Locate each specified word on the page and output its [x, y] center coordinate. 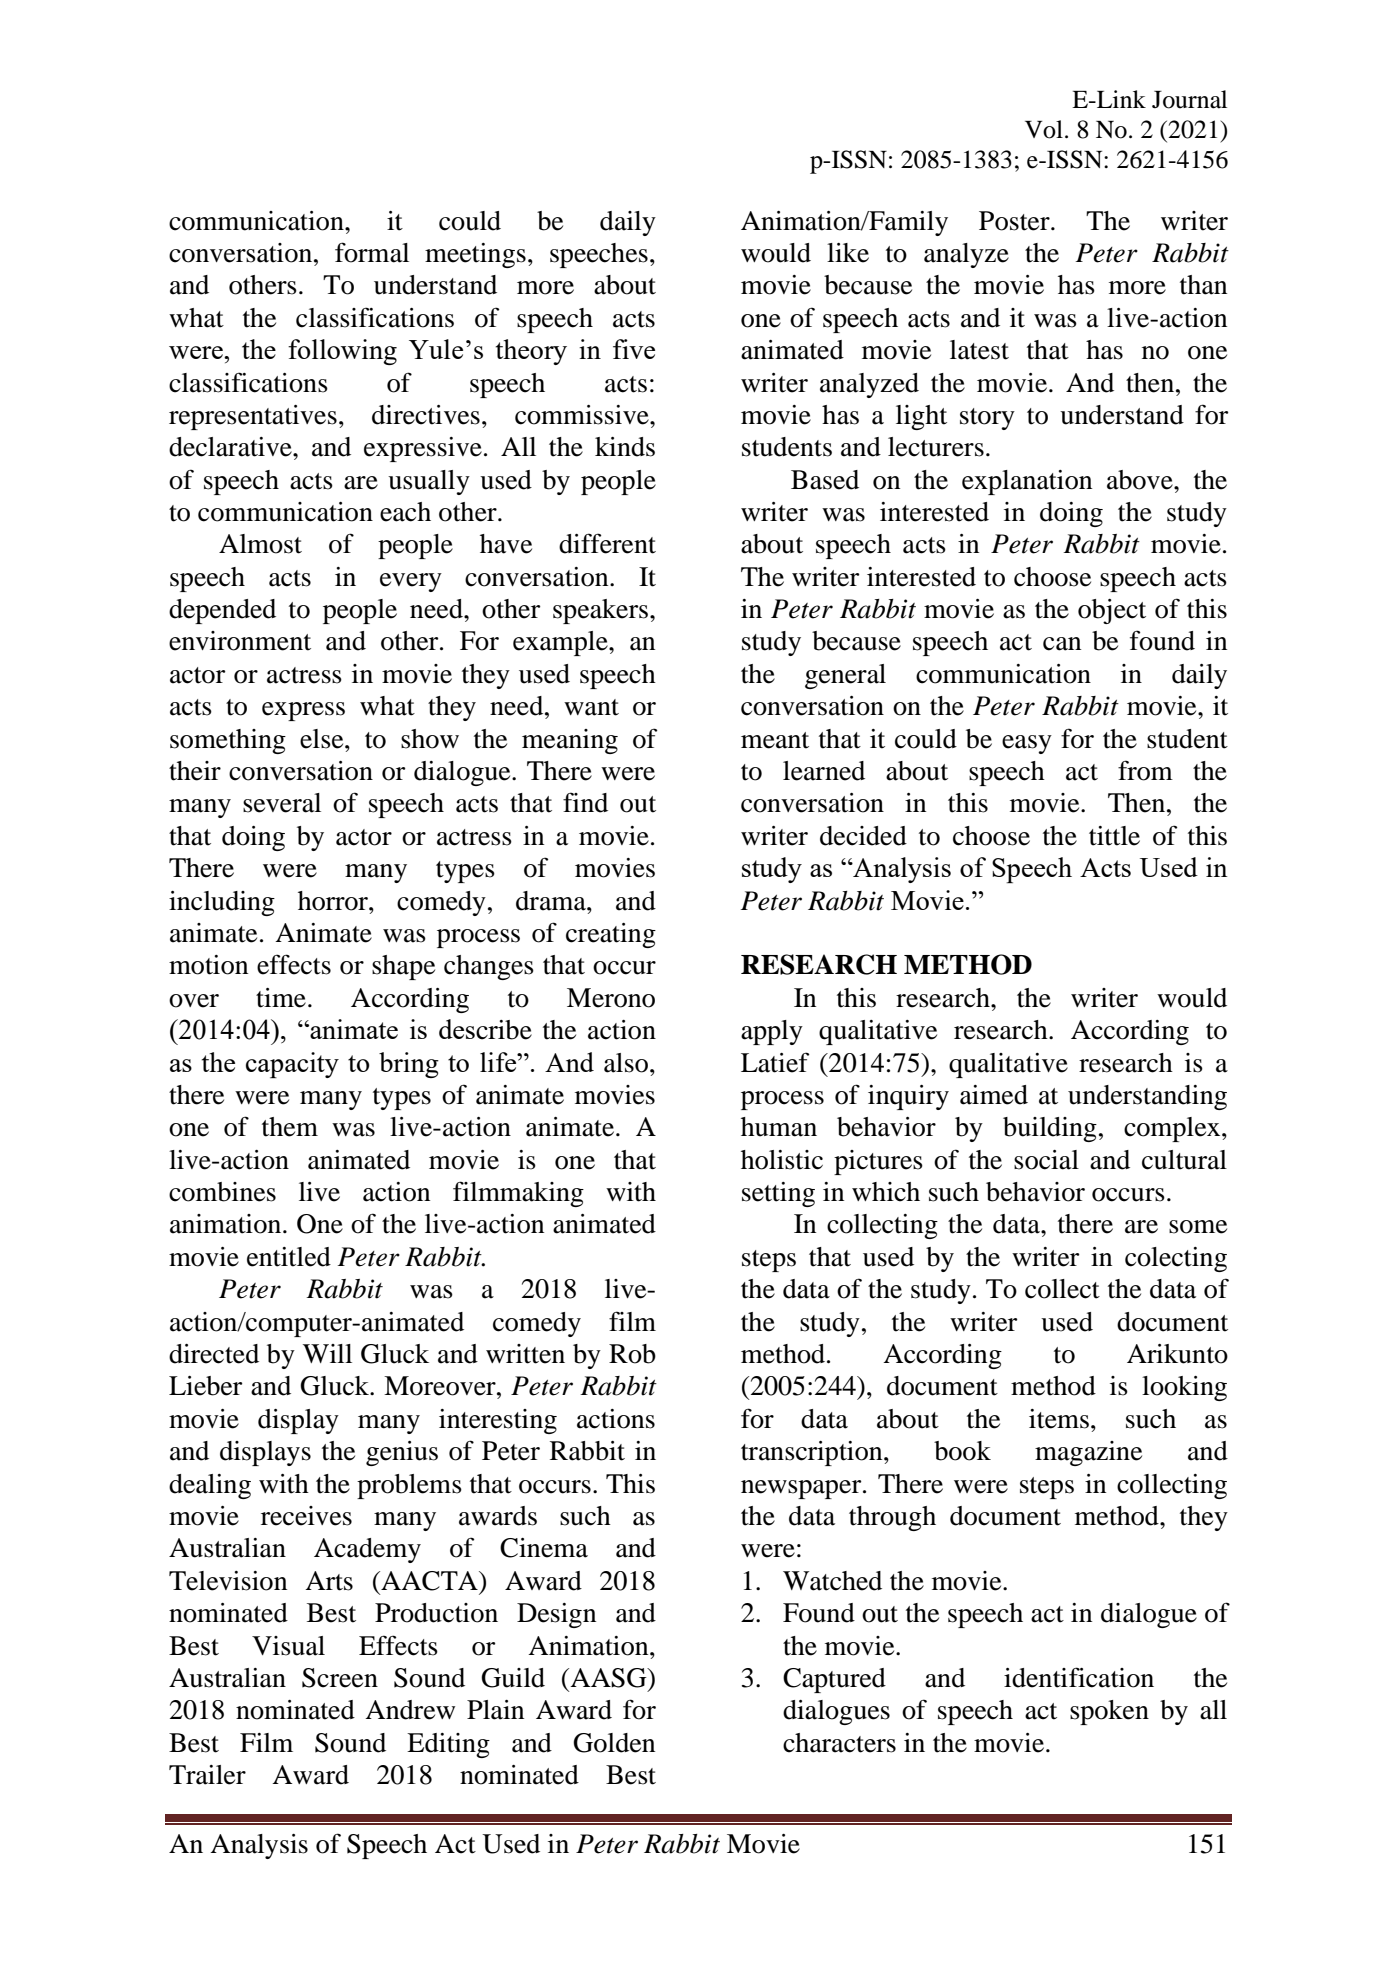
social [1046, 1160]
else [323, 739]
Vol [1044, 129]
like [848, 253]
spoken [1109, 1712]
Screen [340, 1678]
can [1062, 644]
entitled [289, 1257]
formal [372, 252]
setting [778, 1194]
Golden [614, 1743]
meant [775, 740]
